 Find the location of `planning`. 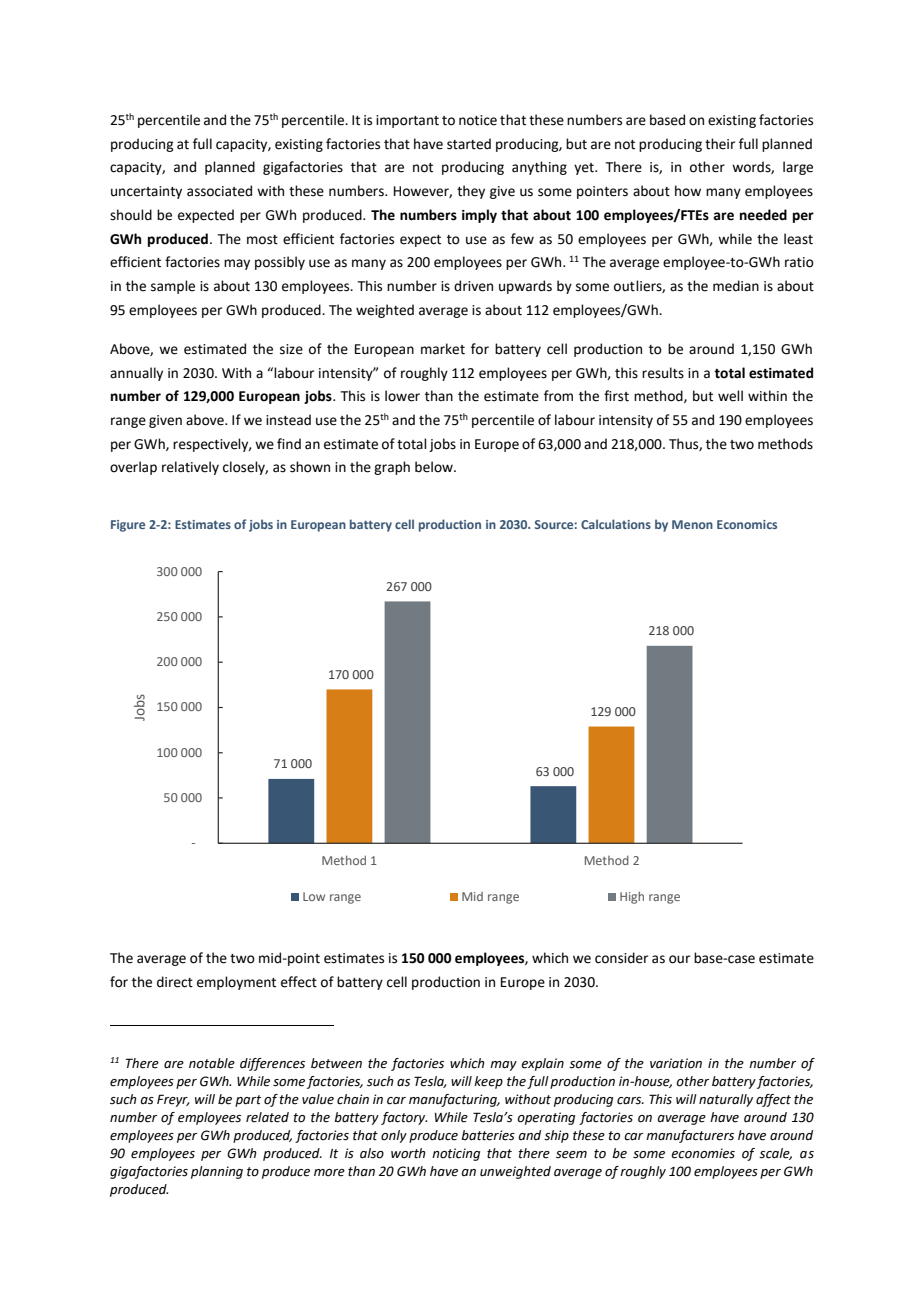

planning is located at coordinates (217, 1172).
